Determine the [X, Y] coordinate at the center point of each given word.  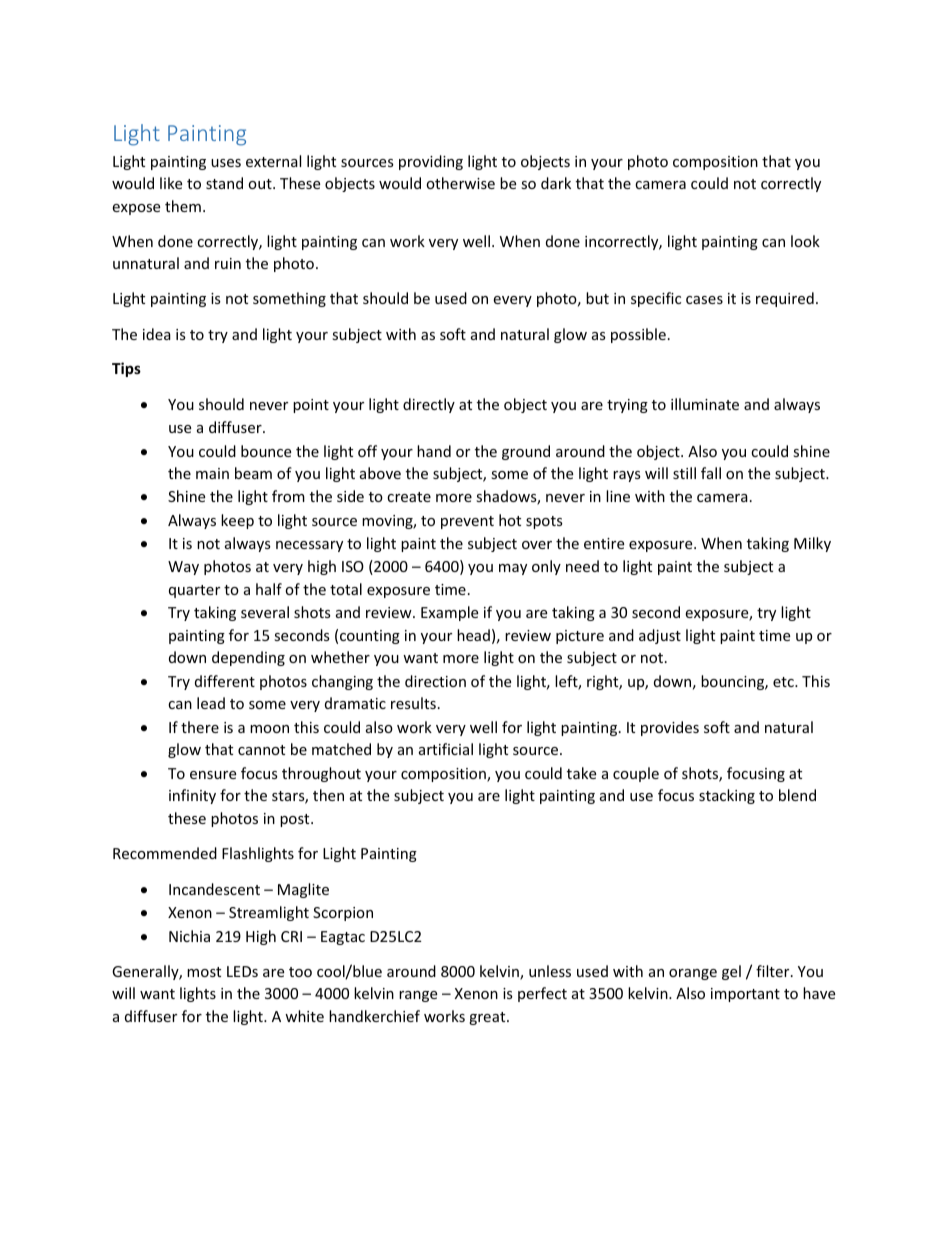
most [204, 972]
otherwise [460, 183]
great [488, 1018]
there [200, 727]
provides [670, 728]
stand [224, 183]
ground [526, 452]
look [805, 241]
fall [711, 473]
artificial [446, 749]
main [212, 473]
